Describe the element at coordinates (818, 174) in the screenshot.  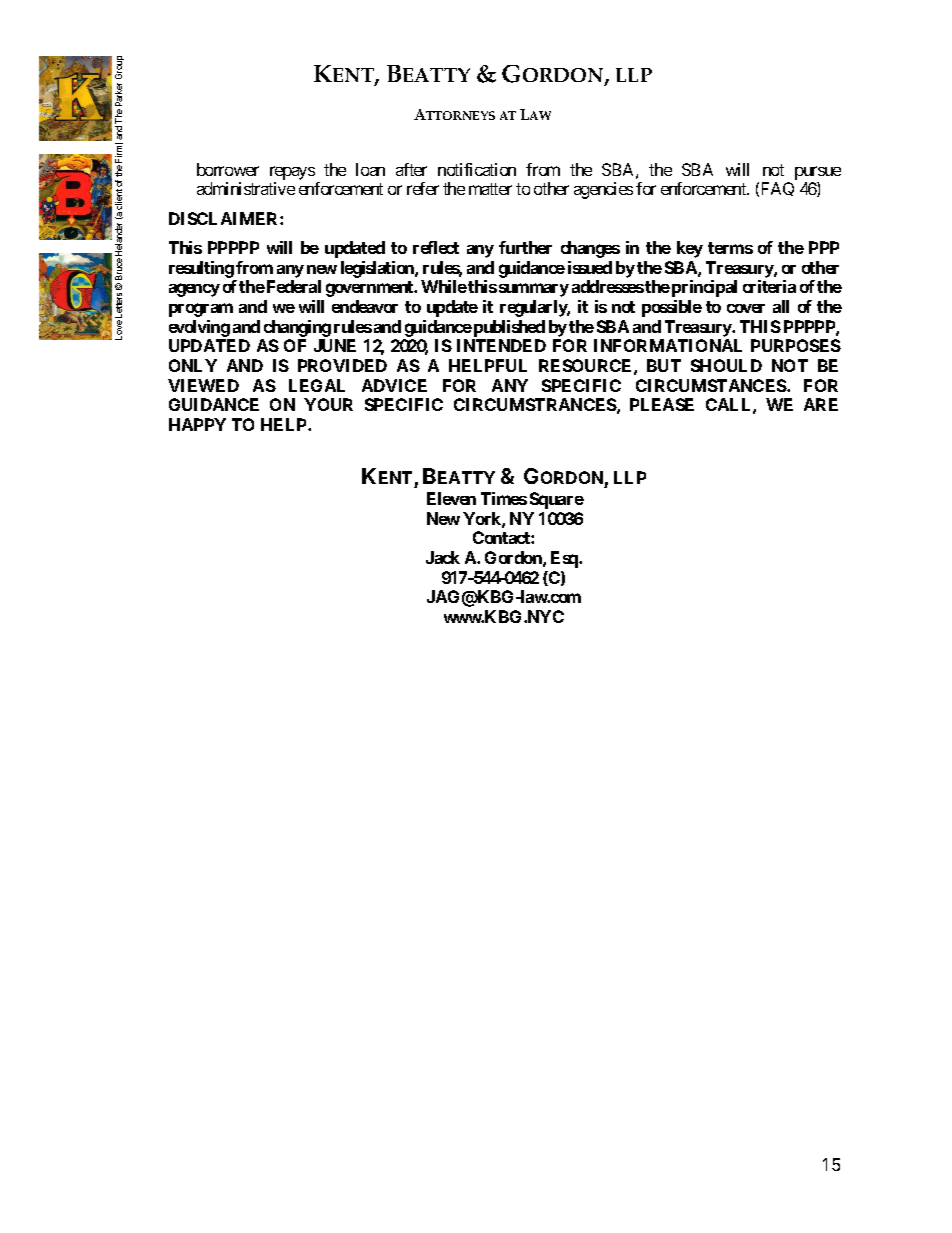
I see `pursue` at that location.
